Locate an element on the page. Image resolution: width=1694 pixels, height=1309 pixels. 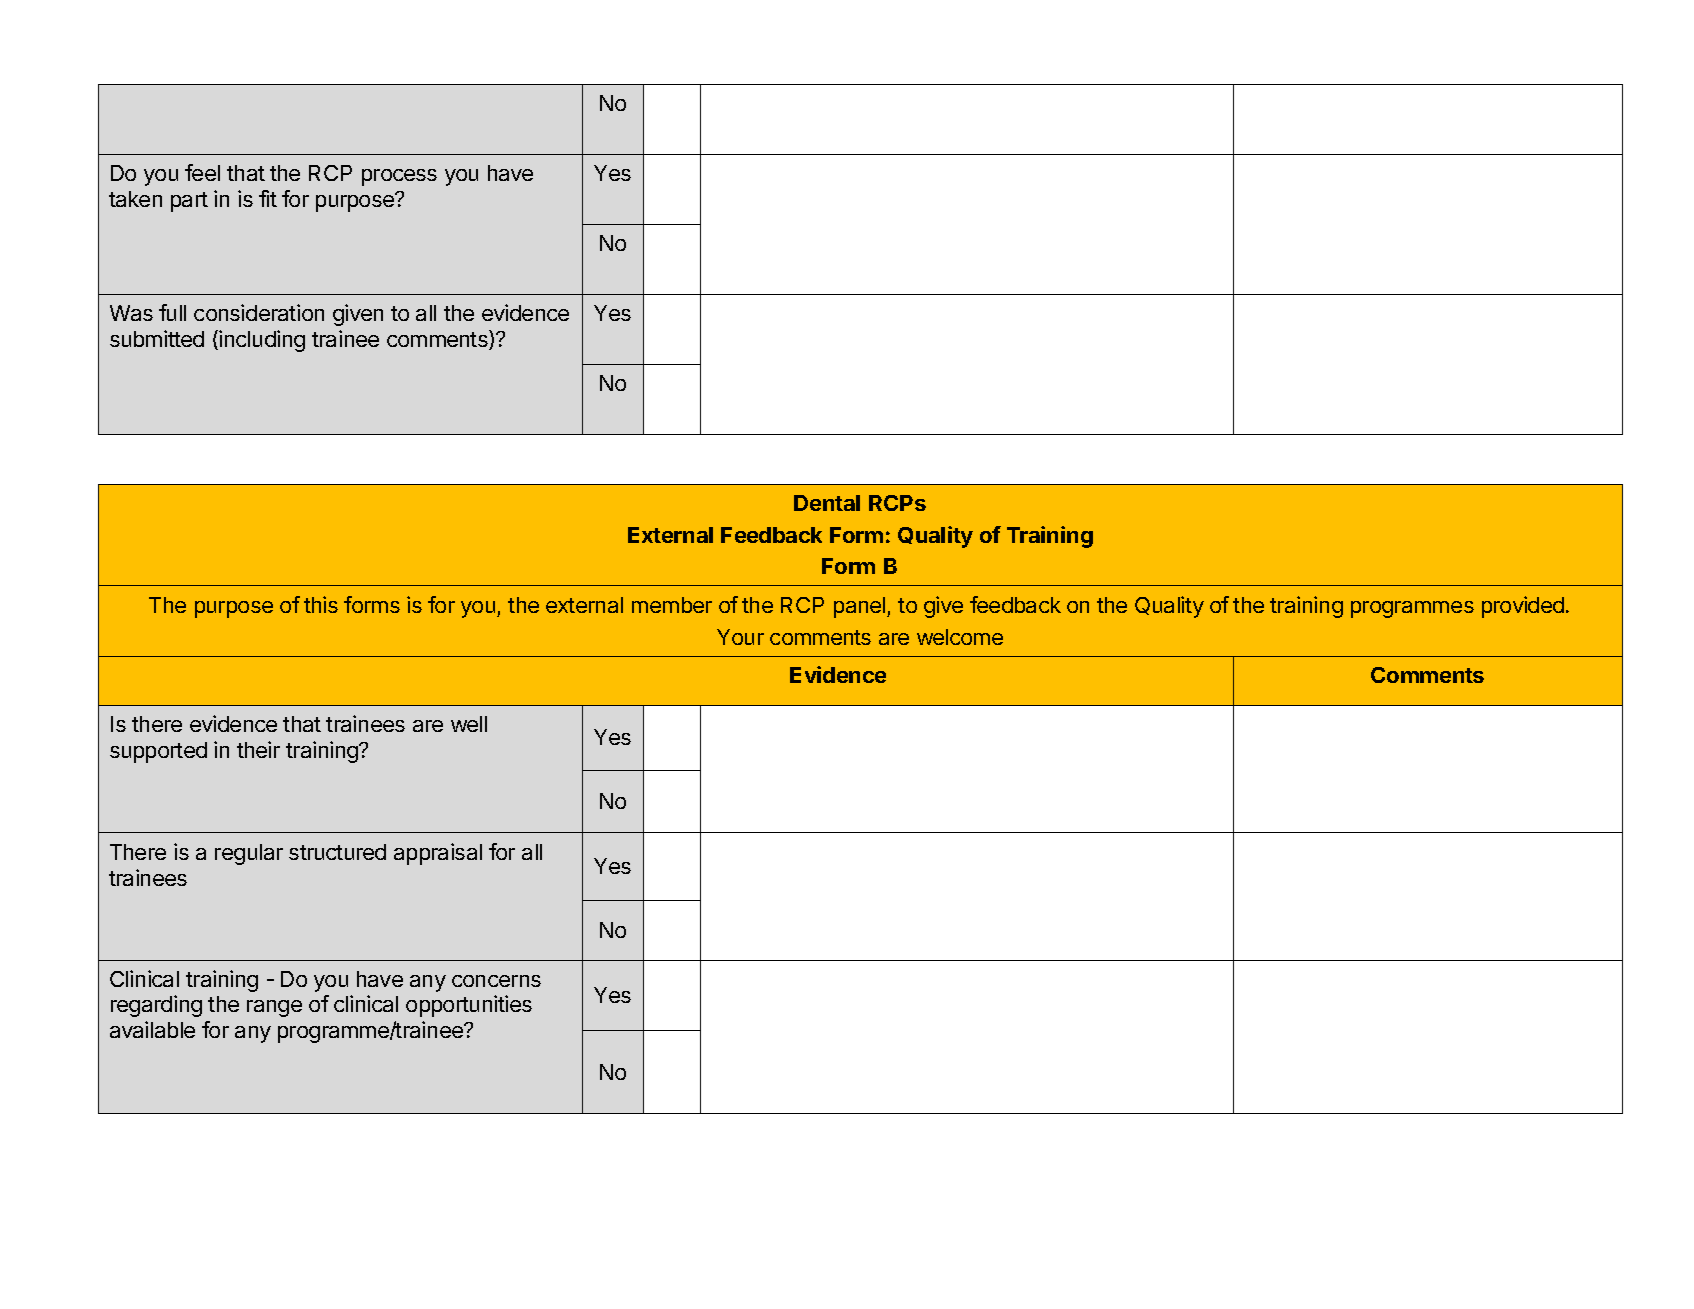
provided is located at coordinates (1523, 607).
